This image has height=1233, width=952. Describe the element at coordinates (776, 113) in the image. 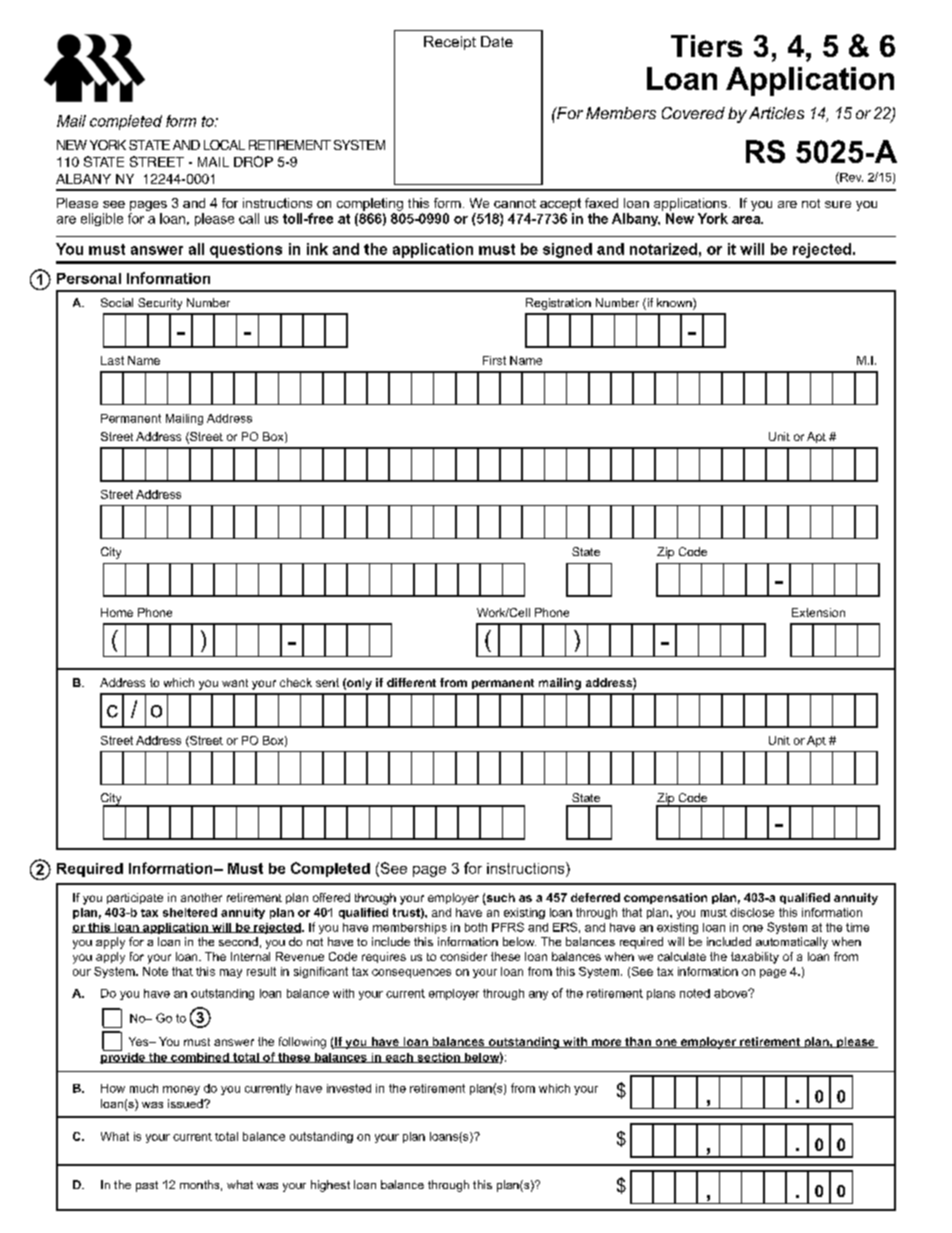

I see `Articles` at that location.
